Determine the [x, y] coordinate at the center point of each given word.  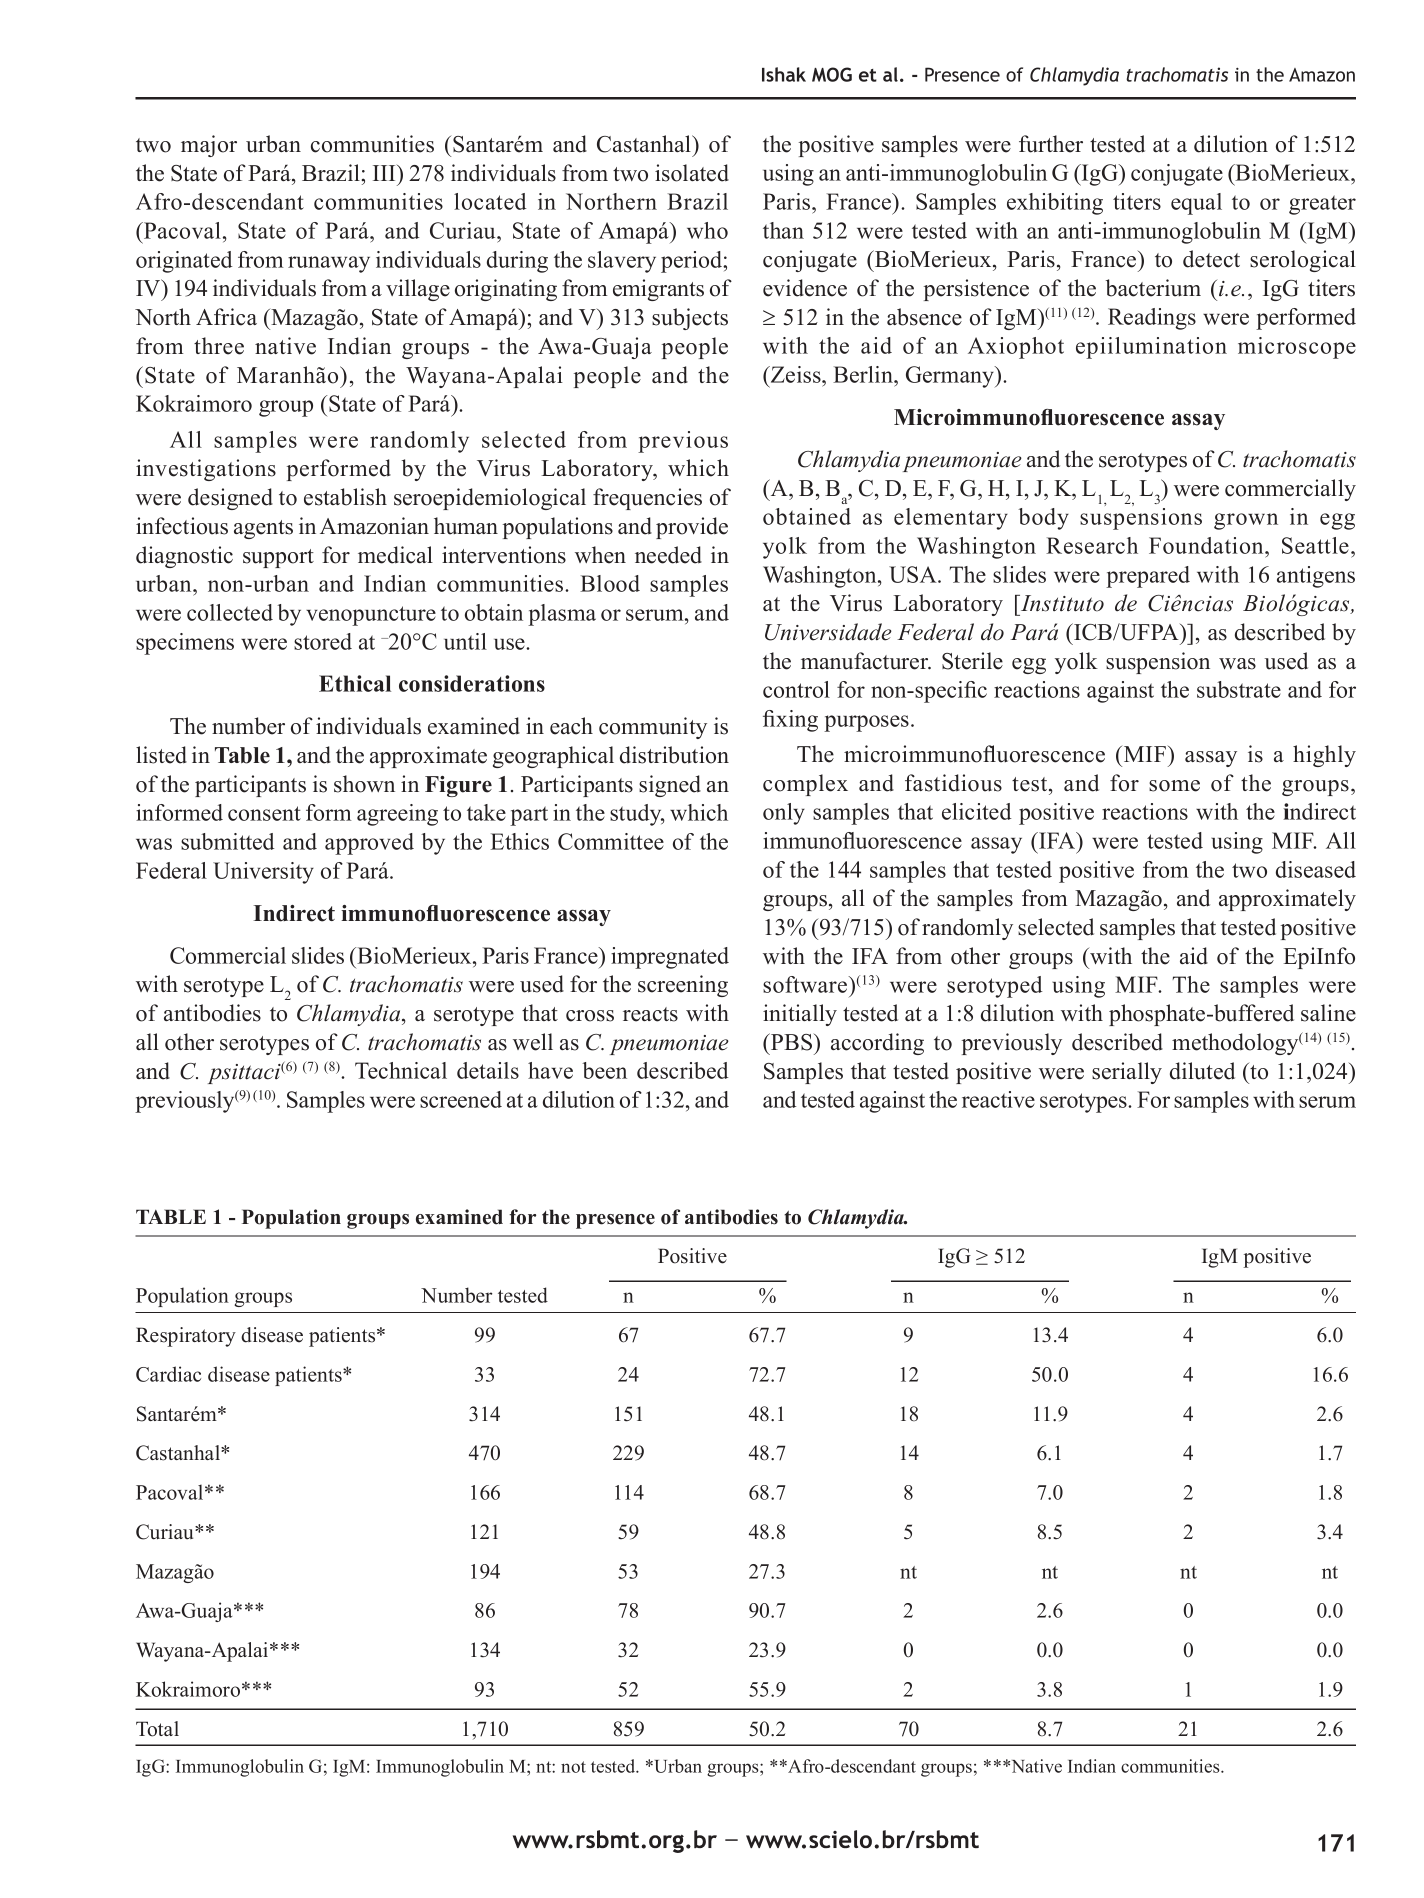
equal [1196, 204]
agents [263, 529]
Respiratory [186, 1337]
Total [157, 1729]
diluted [1202, 1071]
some [1174, 786]
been [604, 1070]
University [263, 873]
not [573, 1767]
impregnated [670, 958]
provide [692, 528]
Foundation [1207, 545]
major [209, 146]
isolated [692, 173]
